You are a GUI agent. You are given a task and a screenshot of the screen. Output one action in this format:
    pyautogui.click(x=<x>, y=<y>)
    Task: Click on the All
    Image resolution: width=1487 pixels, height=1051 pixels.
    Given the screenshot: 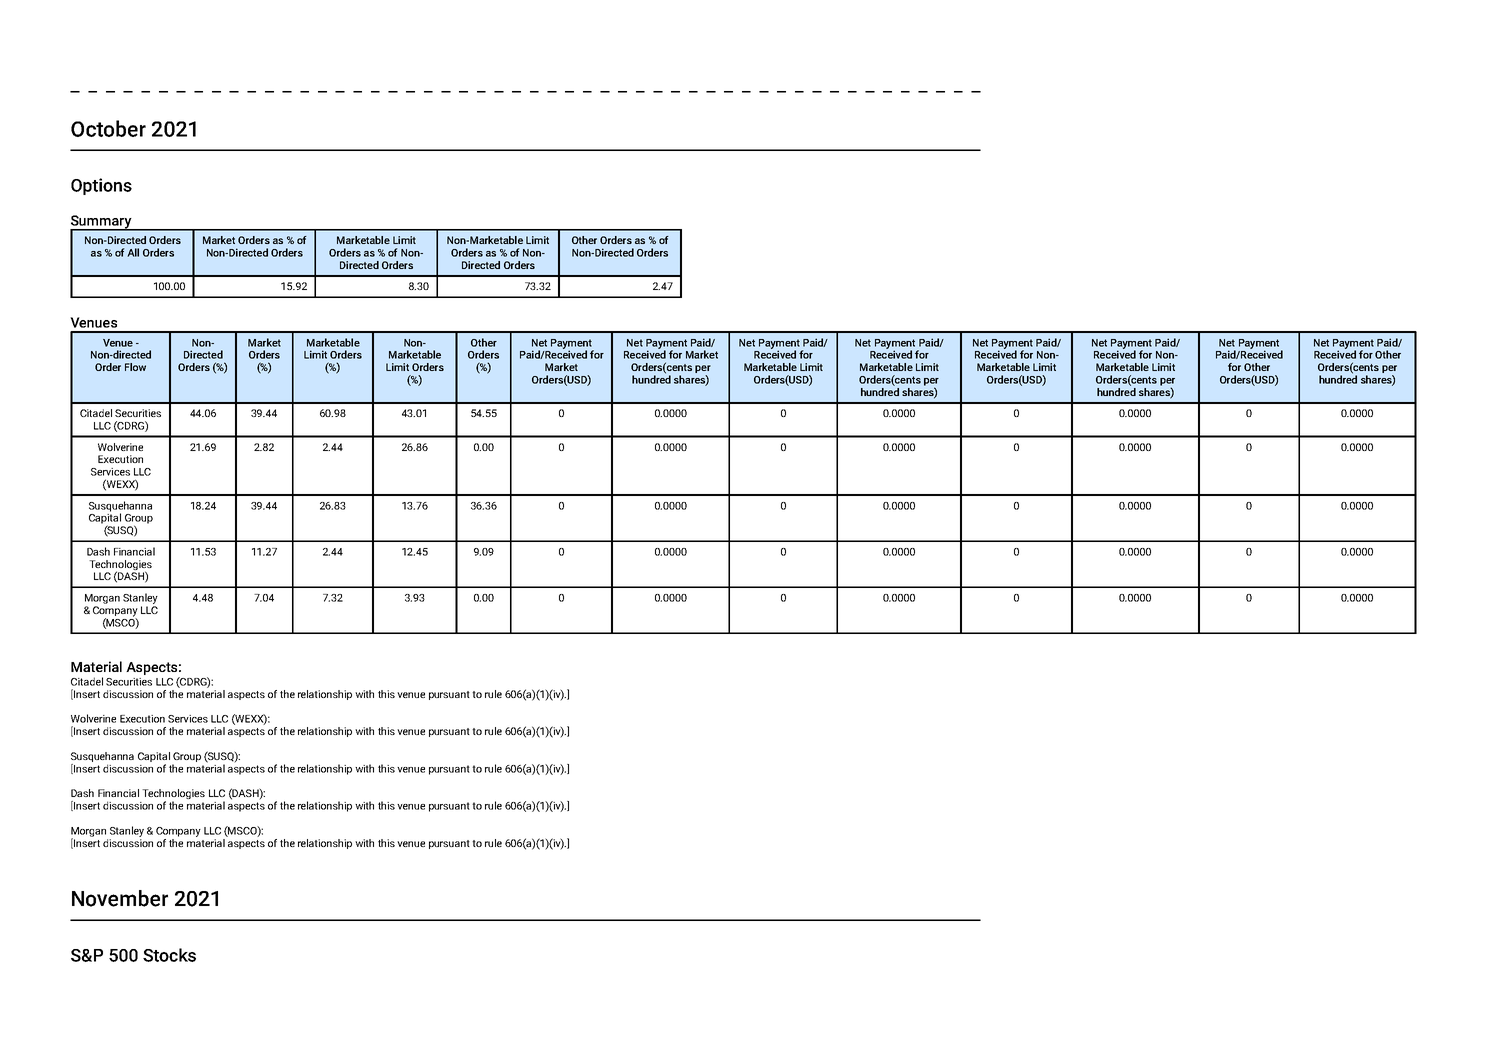 What is the action you would take?
    pyautogui.click(x=133, y=252)
